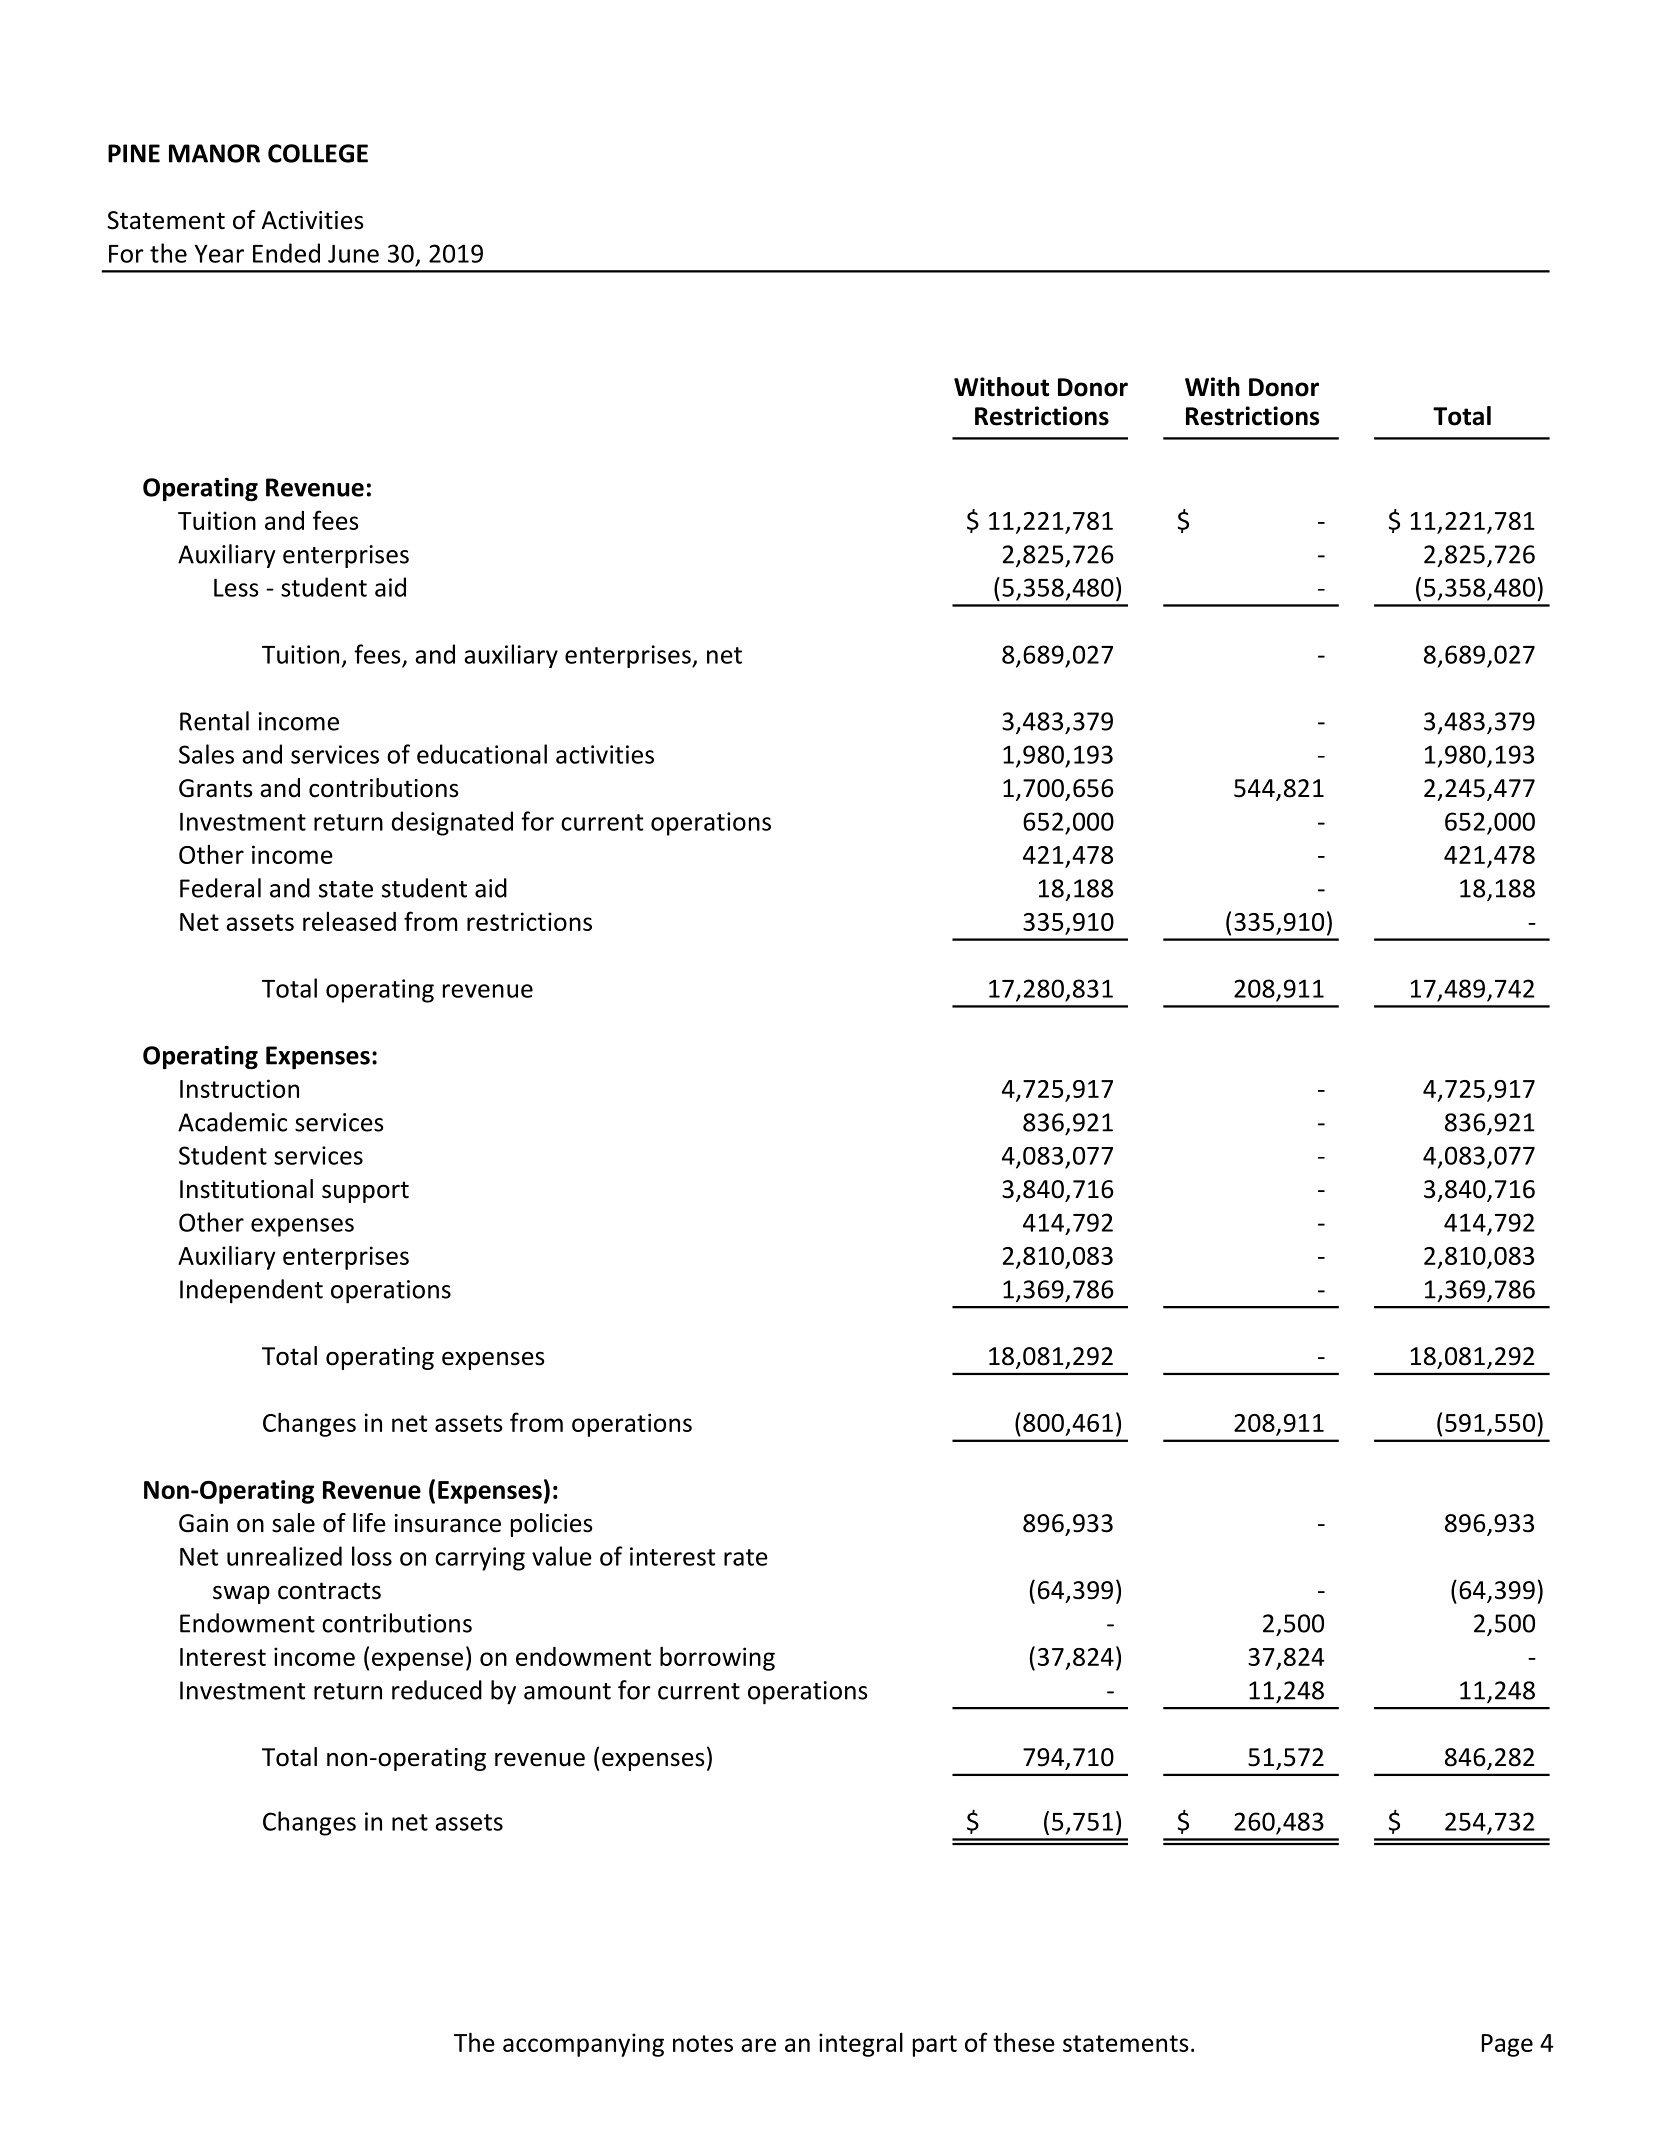 The height and width of the screenshot is (2141, 1654). What do you see at coordinates (365, 1192) in the screenshot?
I see `support` at bounding box center [365, 1192].
